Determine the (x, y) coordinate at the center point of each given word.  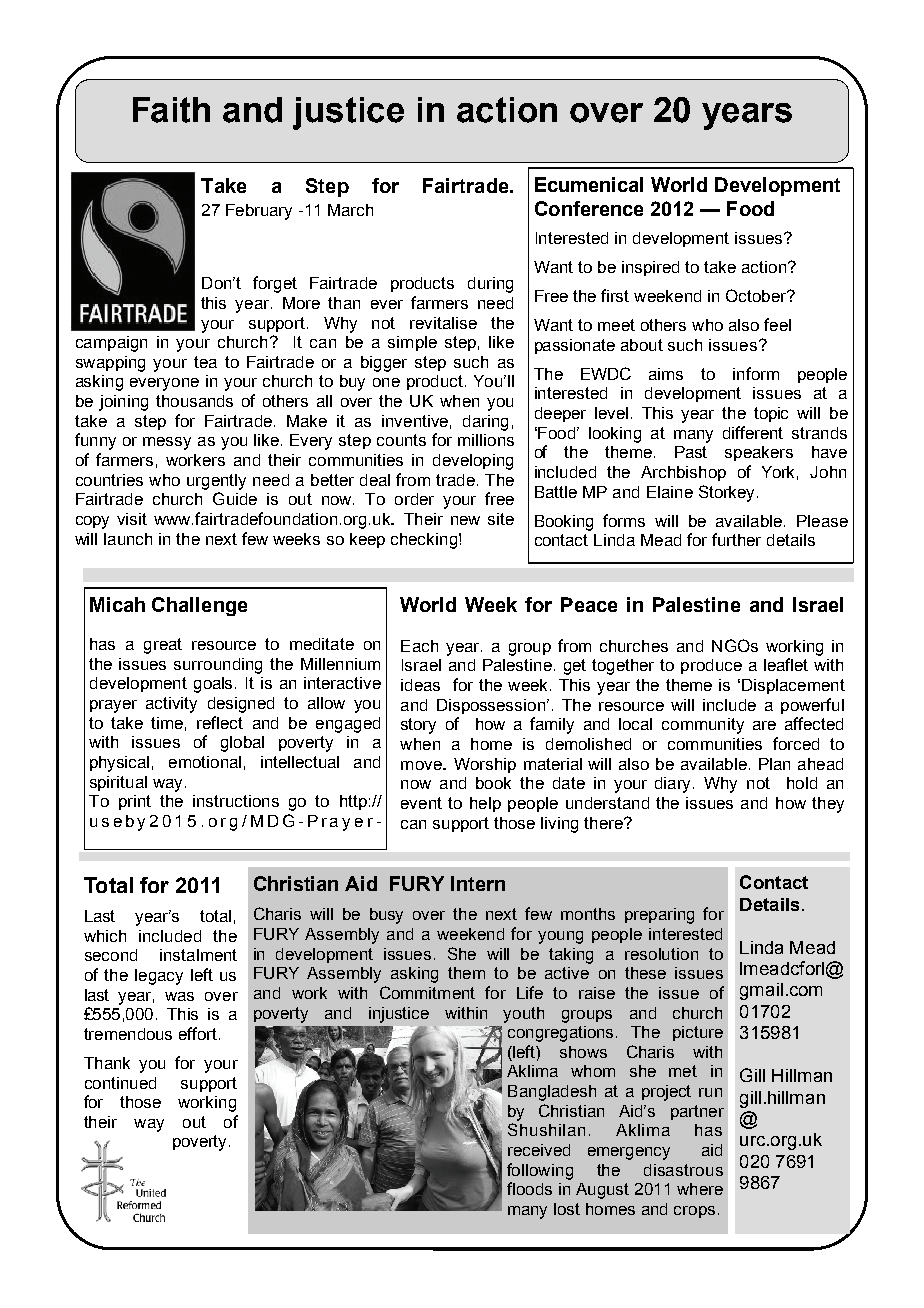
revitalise (443, 323)
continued (120, 1083)
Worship (485, 765)
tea (205, 362)
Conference (589, 208)
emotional (205, 762)
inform (756, 373)
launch (128, 539)
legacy (159, 977)
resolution (661, 954)
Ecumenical (589, 184)
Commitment (427, 992)
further (736, 539)
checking (424, 541)
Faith (171, 110)
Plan (774, 764)
